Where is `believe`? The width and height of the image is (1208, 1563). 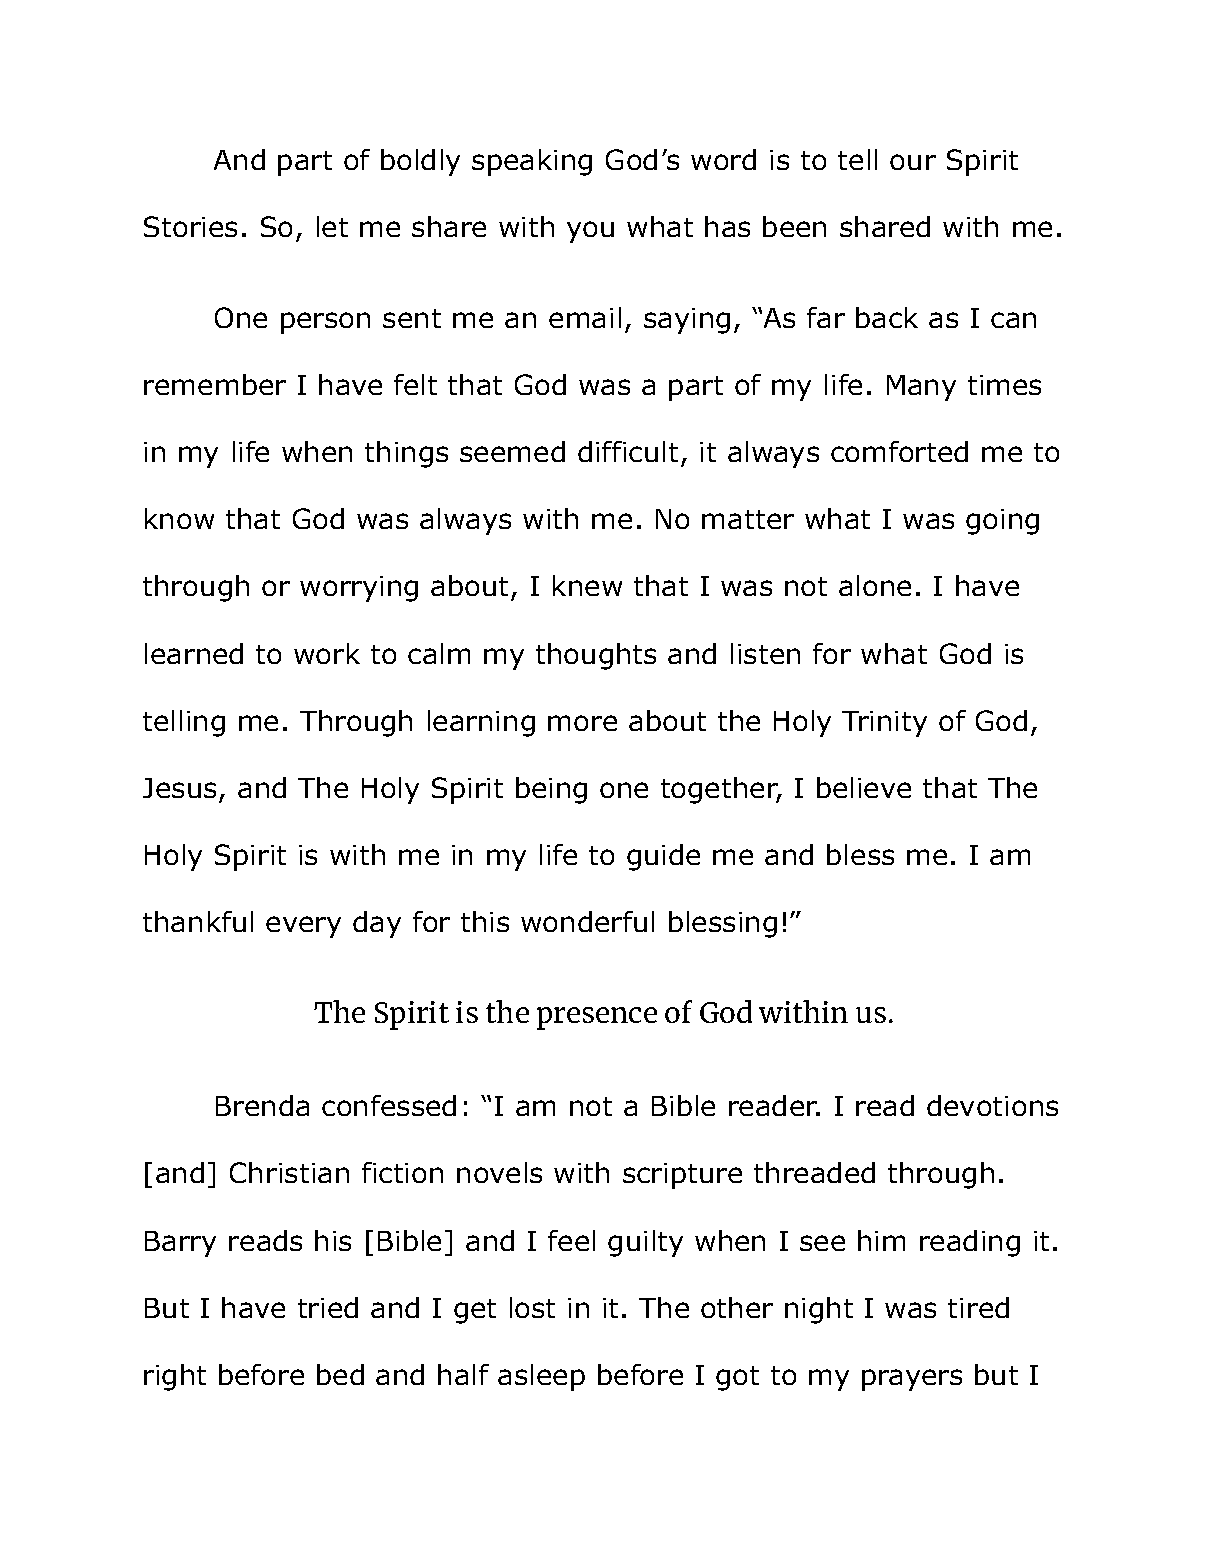
believe is located at coordinates (864, 787).
